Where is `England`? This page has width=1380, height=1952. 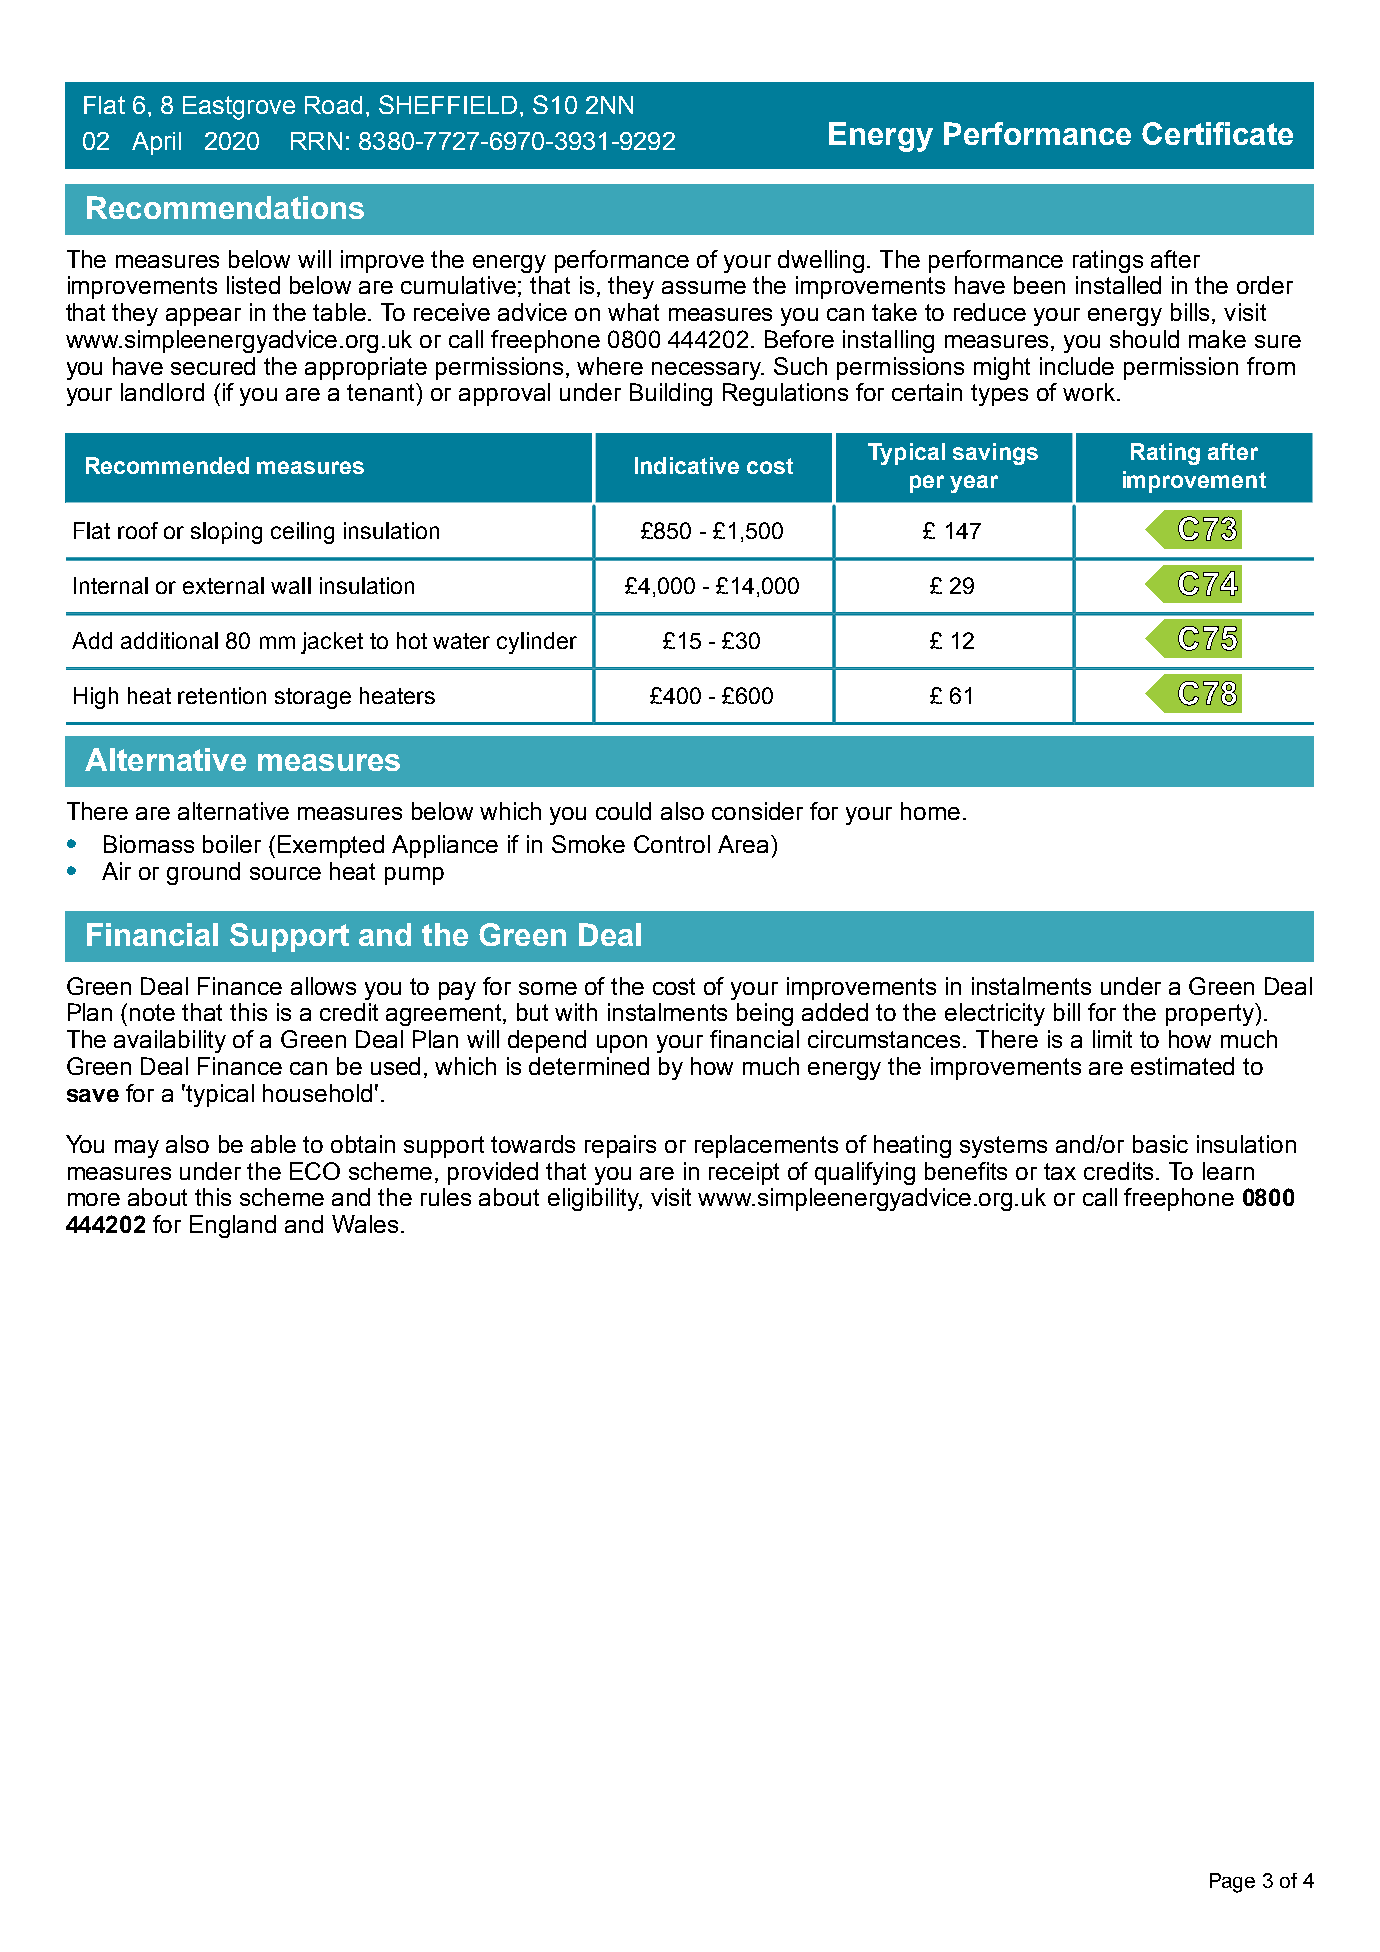
England is located at coordinates (233, 1226).
